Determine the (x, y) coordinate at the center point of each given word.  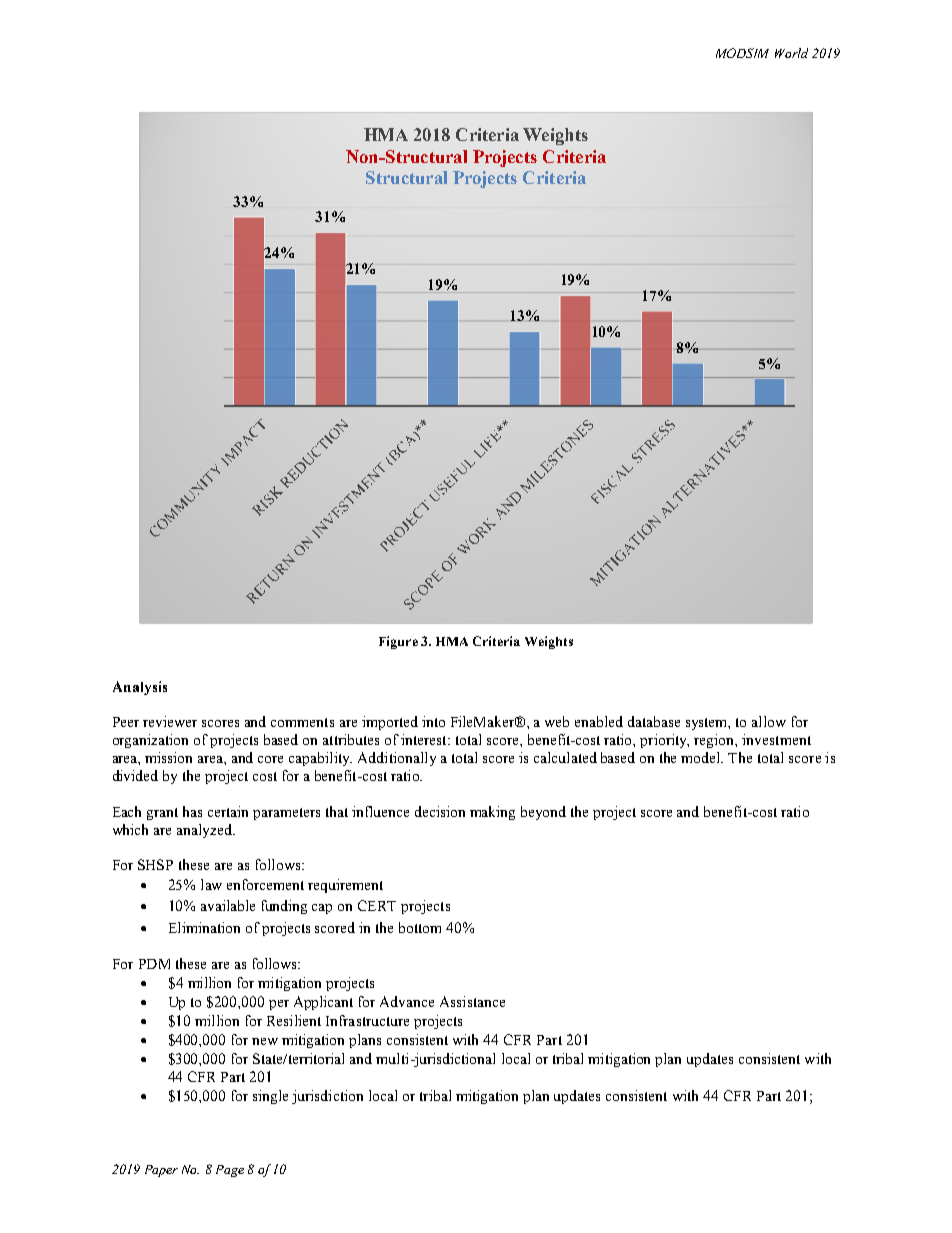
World (791, 53)
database (654, 721)
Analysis (140, 688)
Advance (407, 1001)
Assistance (472, 1001)
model (702, 757)
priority (664, 741)
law (211, 884)
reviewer (170, 721)
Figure (398, 642)
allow (769, 721)
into (433, 721)
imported (390, 723)
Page (230, 1171)
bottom (420, 927)
